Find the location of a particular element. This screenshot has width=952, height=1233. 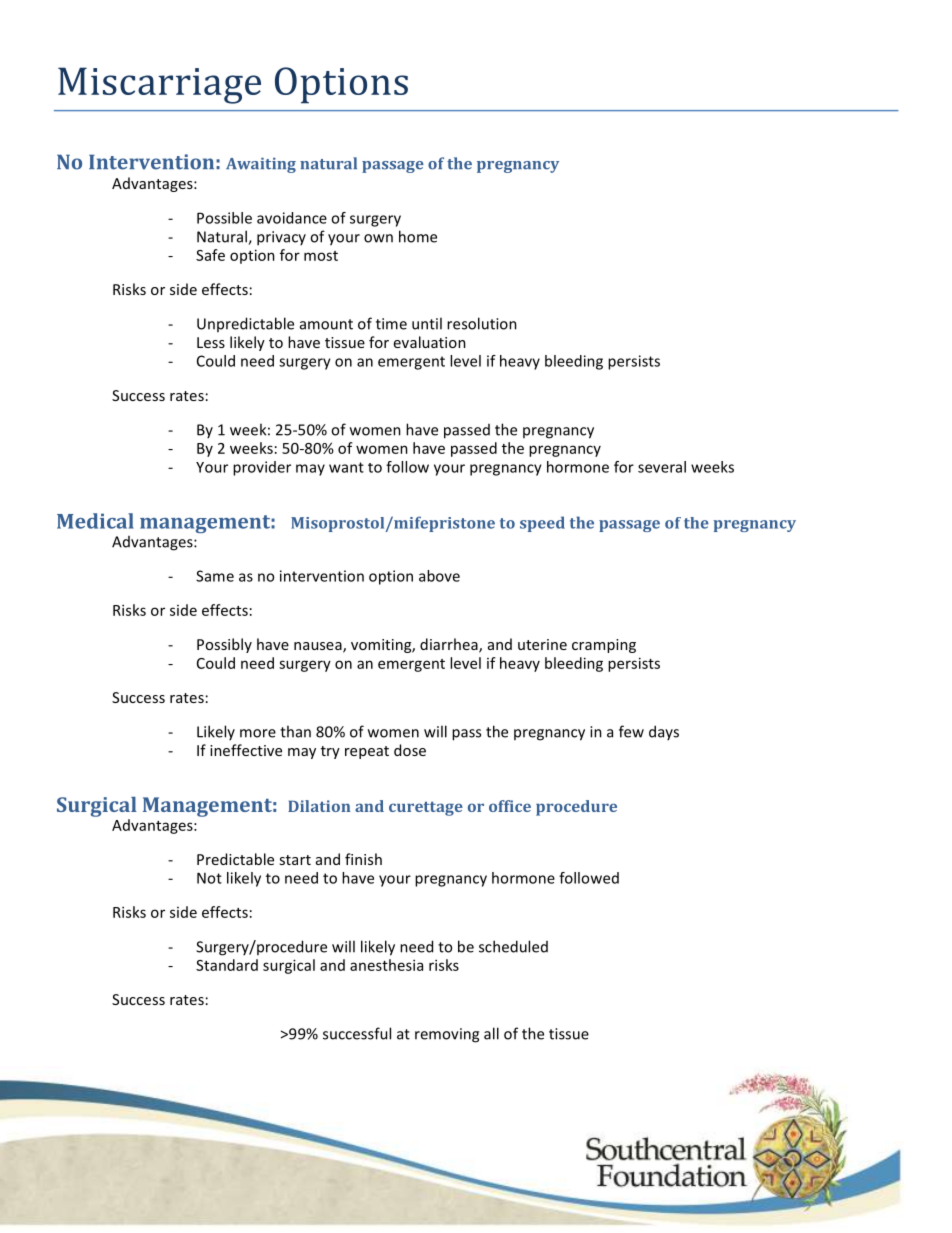

home is located at coordinates (418, 236).
